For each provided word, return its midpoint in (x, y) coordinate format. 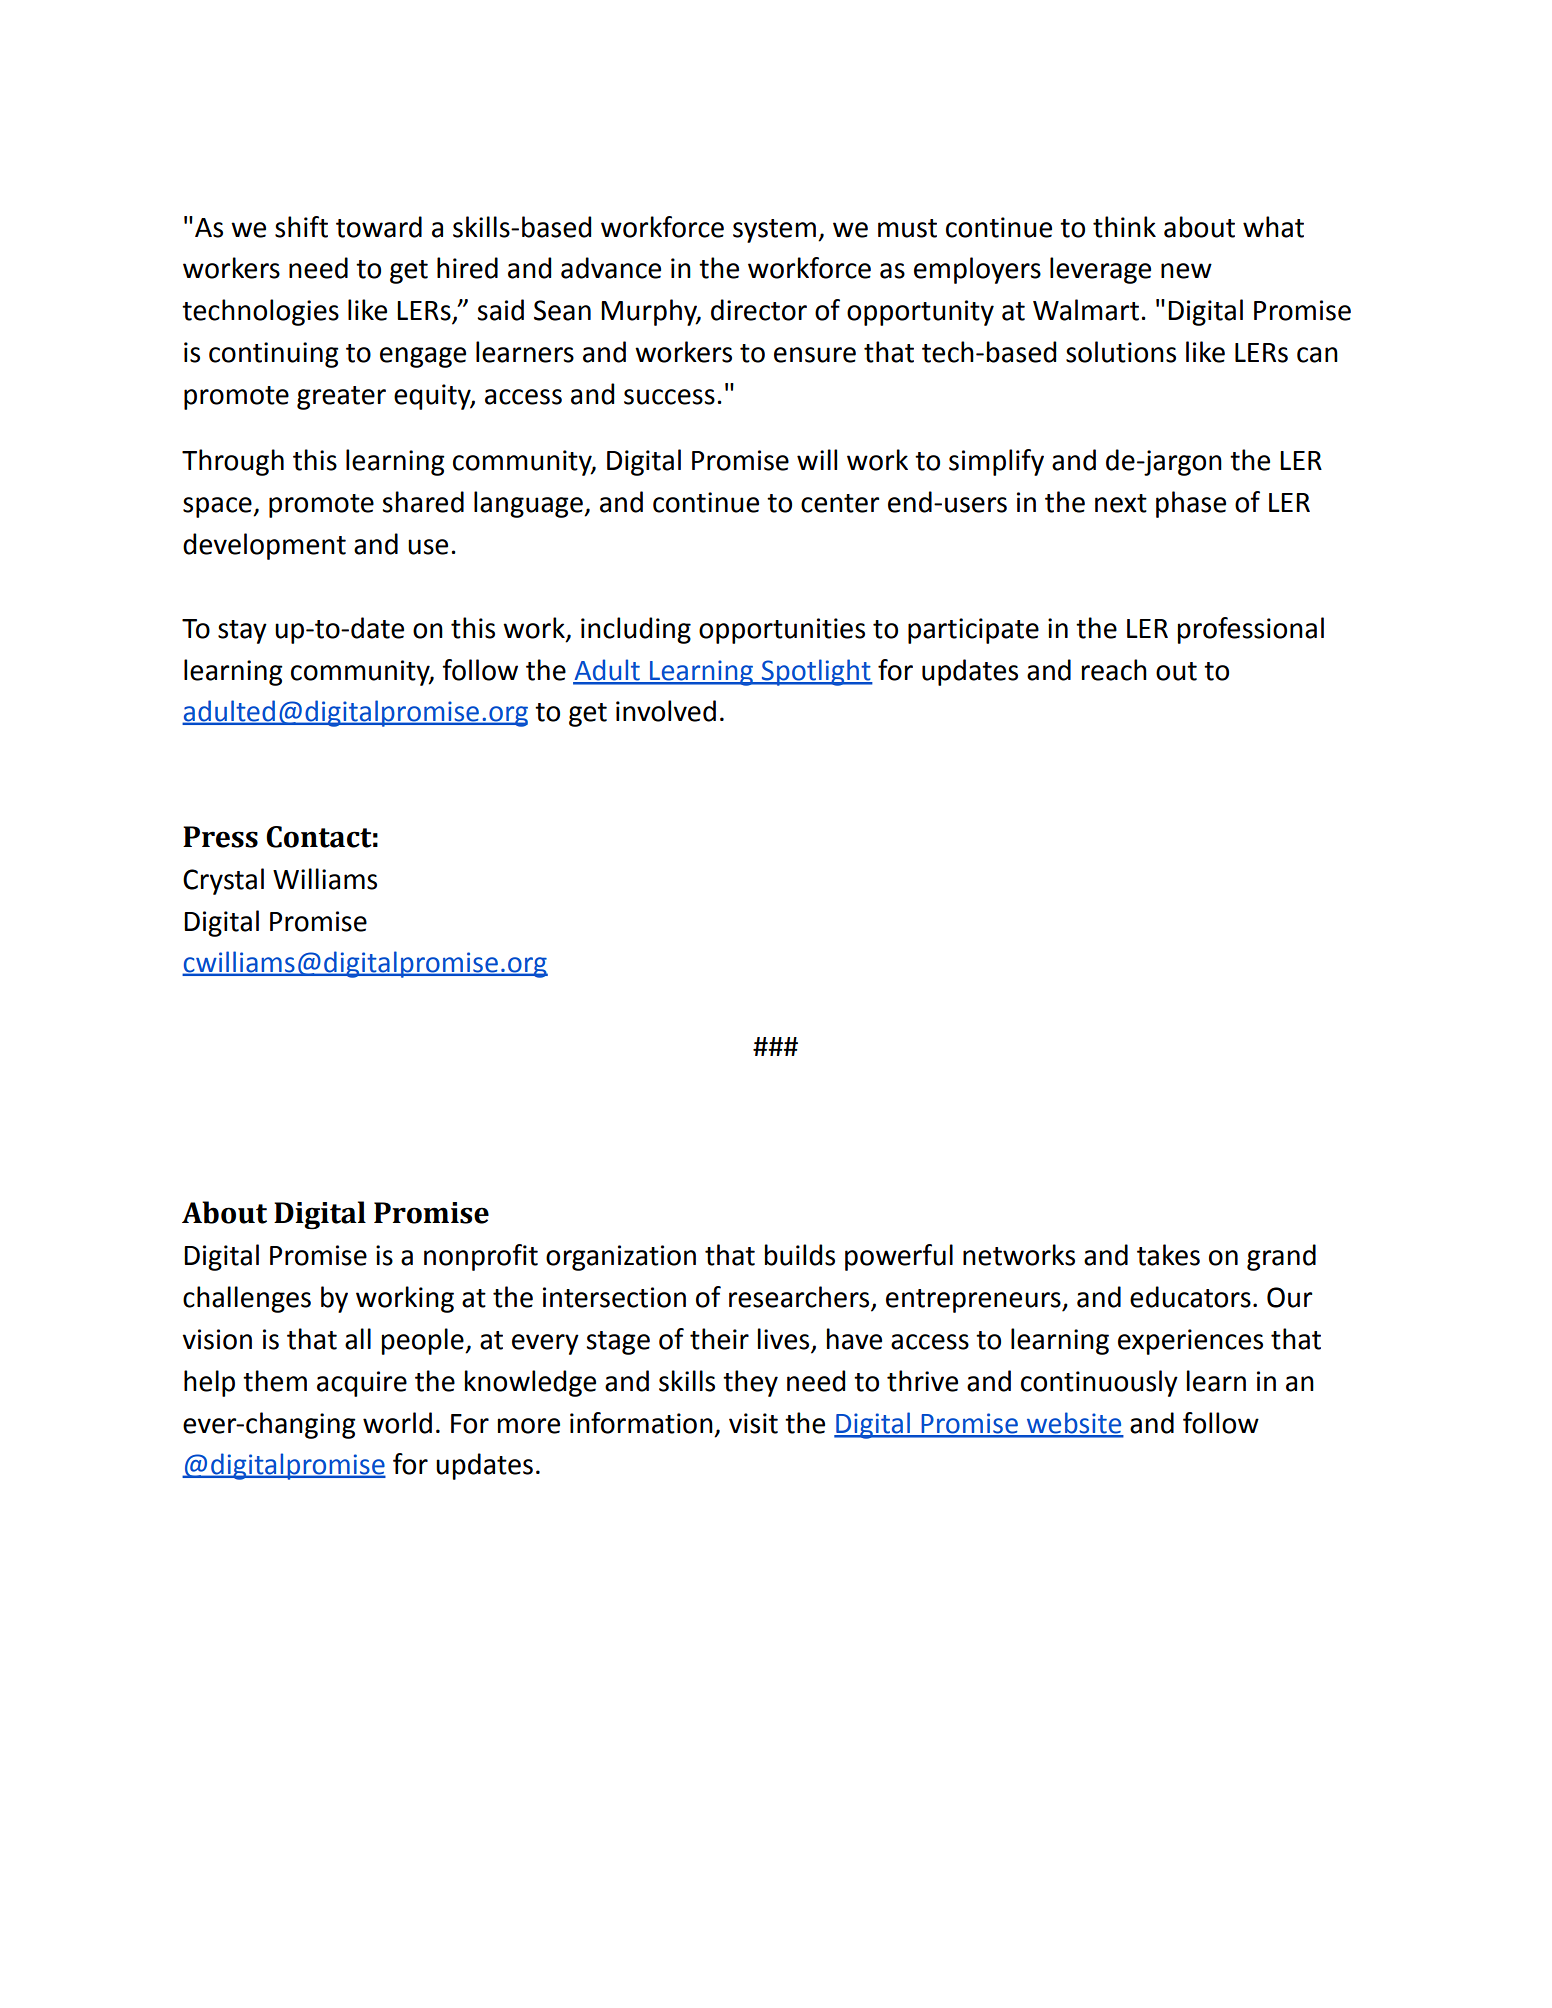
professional (1251, 630)
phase (1191, 504)
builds (800, 1255)
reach (1114, 670)
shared (423, 502)
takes (1168, 1255)
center (840, 503)
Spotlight (816, 672)
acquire (362, 1384)
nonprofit (481, 1257)
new (1186, 271)
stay (242, 632)
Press (220, 837)
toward (379, 227)
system (774, 231)
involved (666, 711)
